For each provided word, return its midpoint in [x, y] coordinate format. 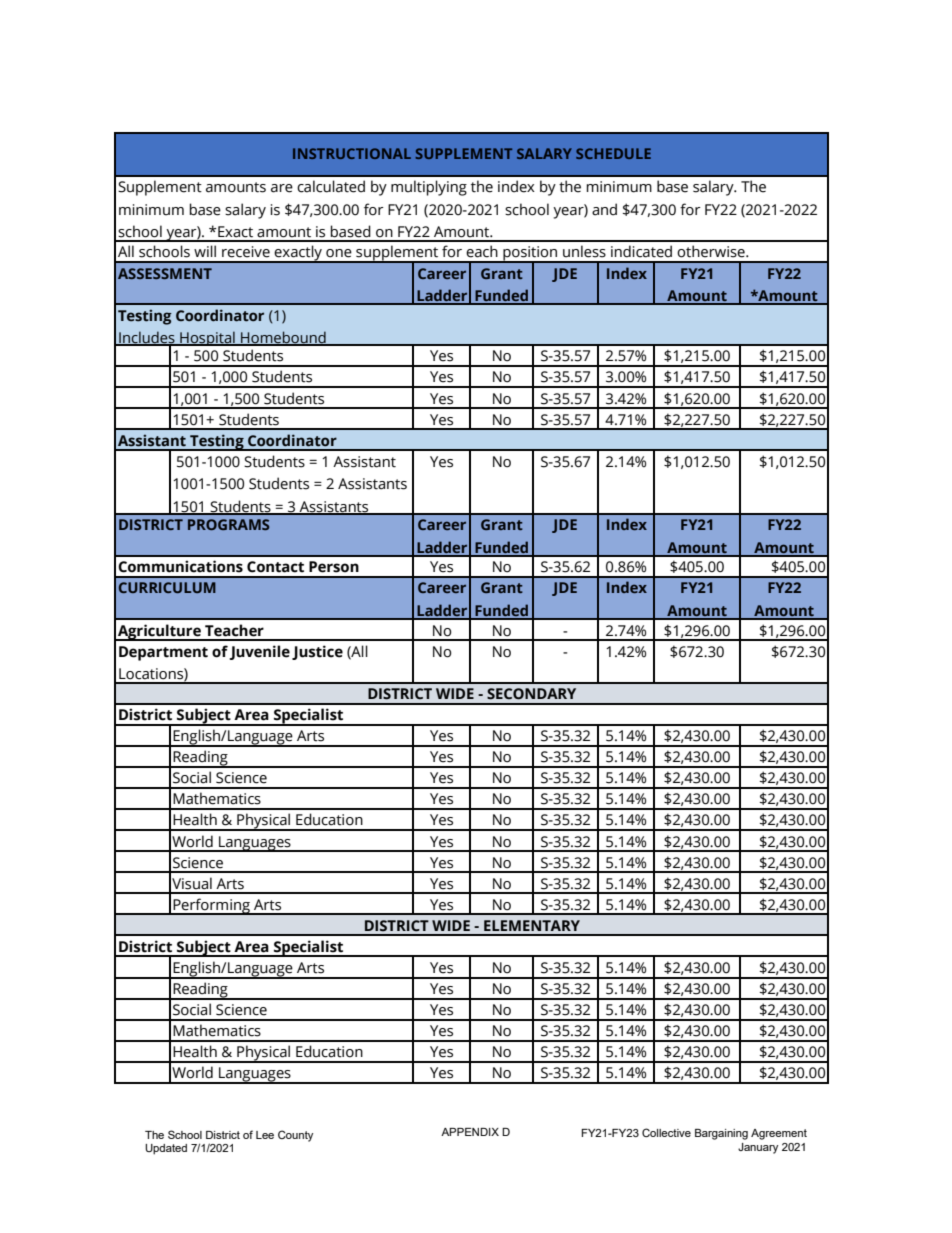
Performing [211, 906]
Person [334, 567]
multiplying [429, 188]
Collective [666, 1132]
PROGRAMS [228, 524]
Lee [265, 1135]
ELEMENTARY [532, 925]
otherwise [712, 251]
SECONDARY [531, 694]
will [205, 251]
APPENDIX [470, 1132]
